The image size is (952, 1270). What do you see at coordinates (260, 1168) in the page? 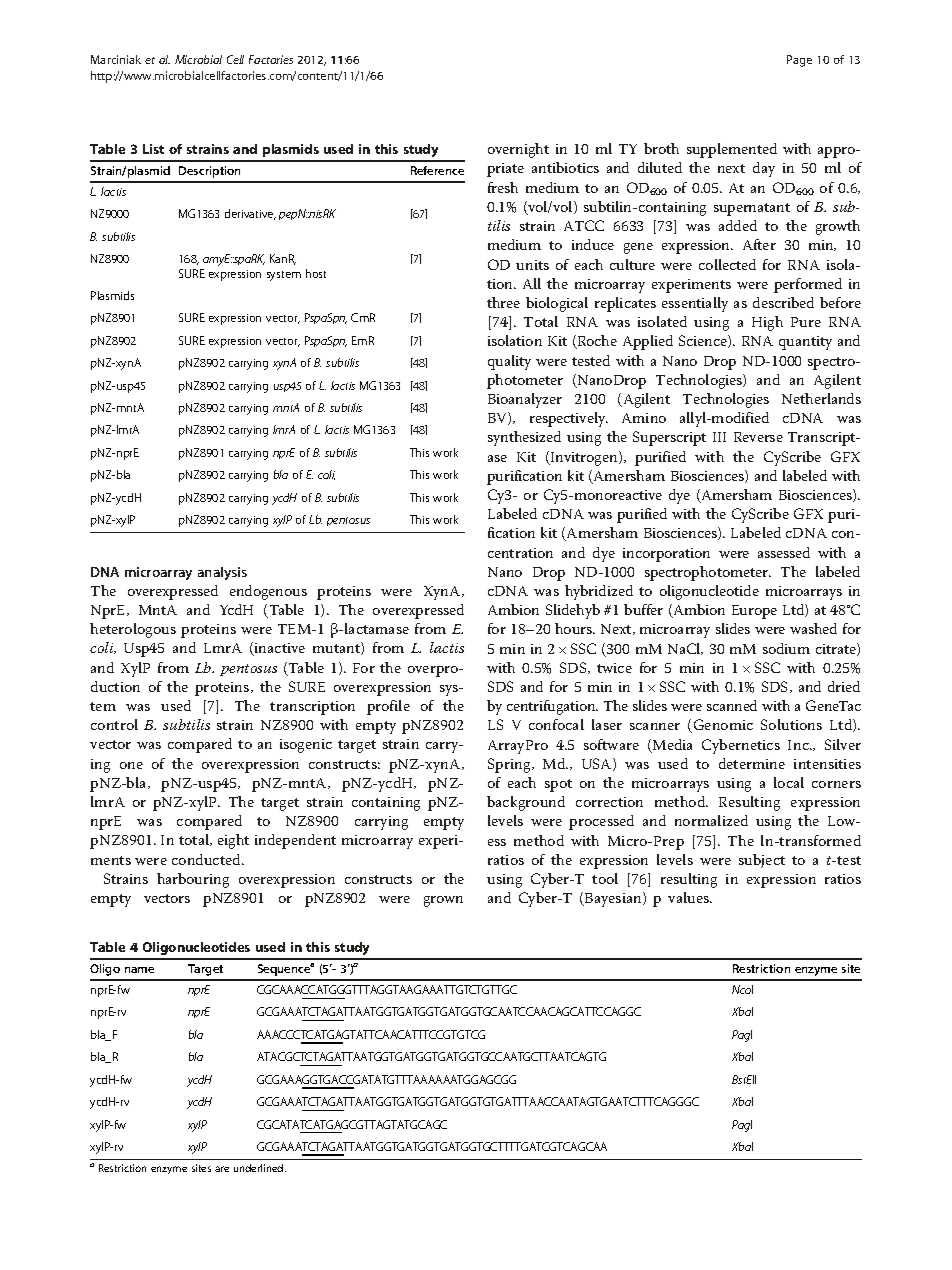
I see `underlined` at bounding box center [260, 1168].
